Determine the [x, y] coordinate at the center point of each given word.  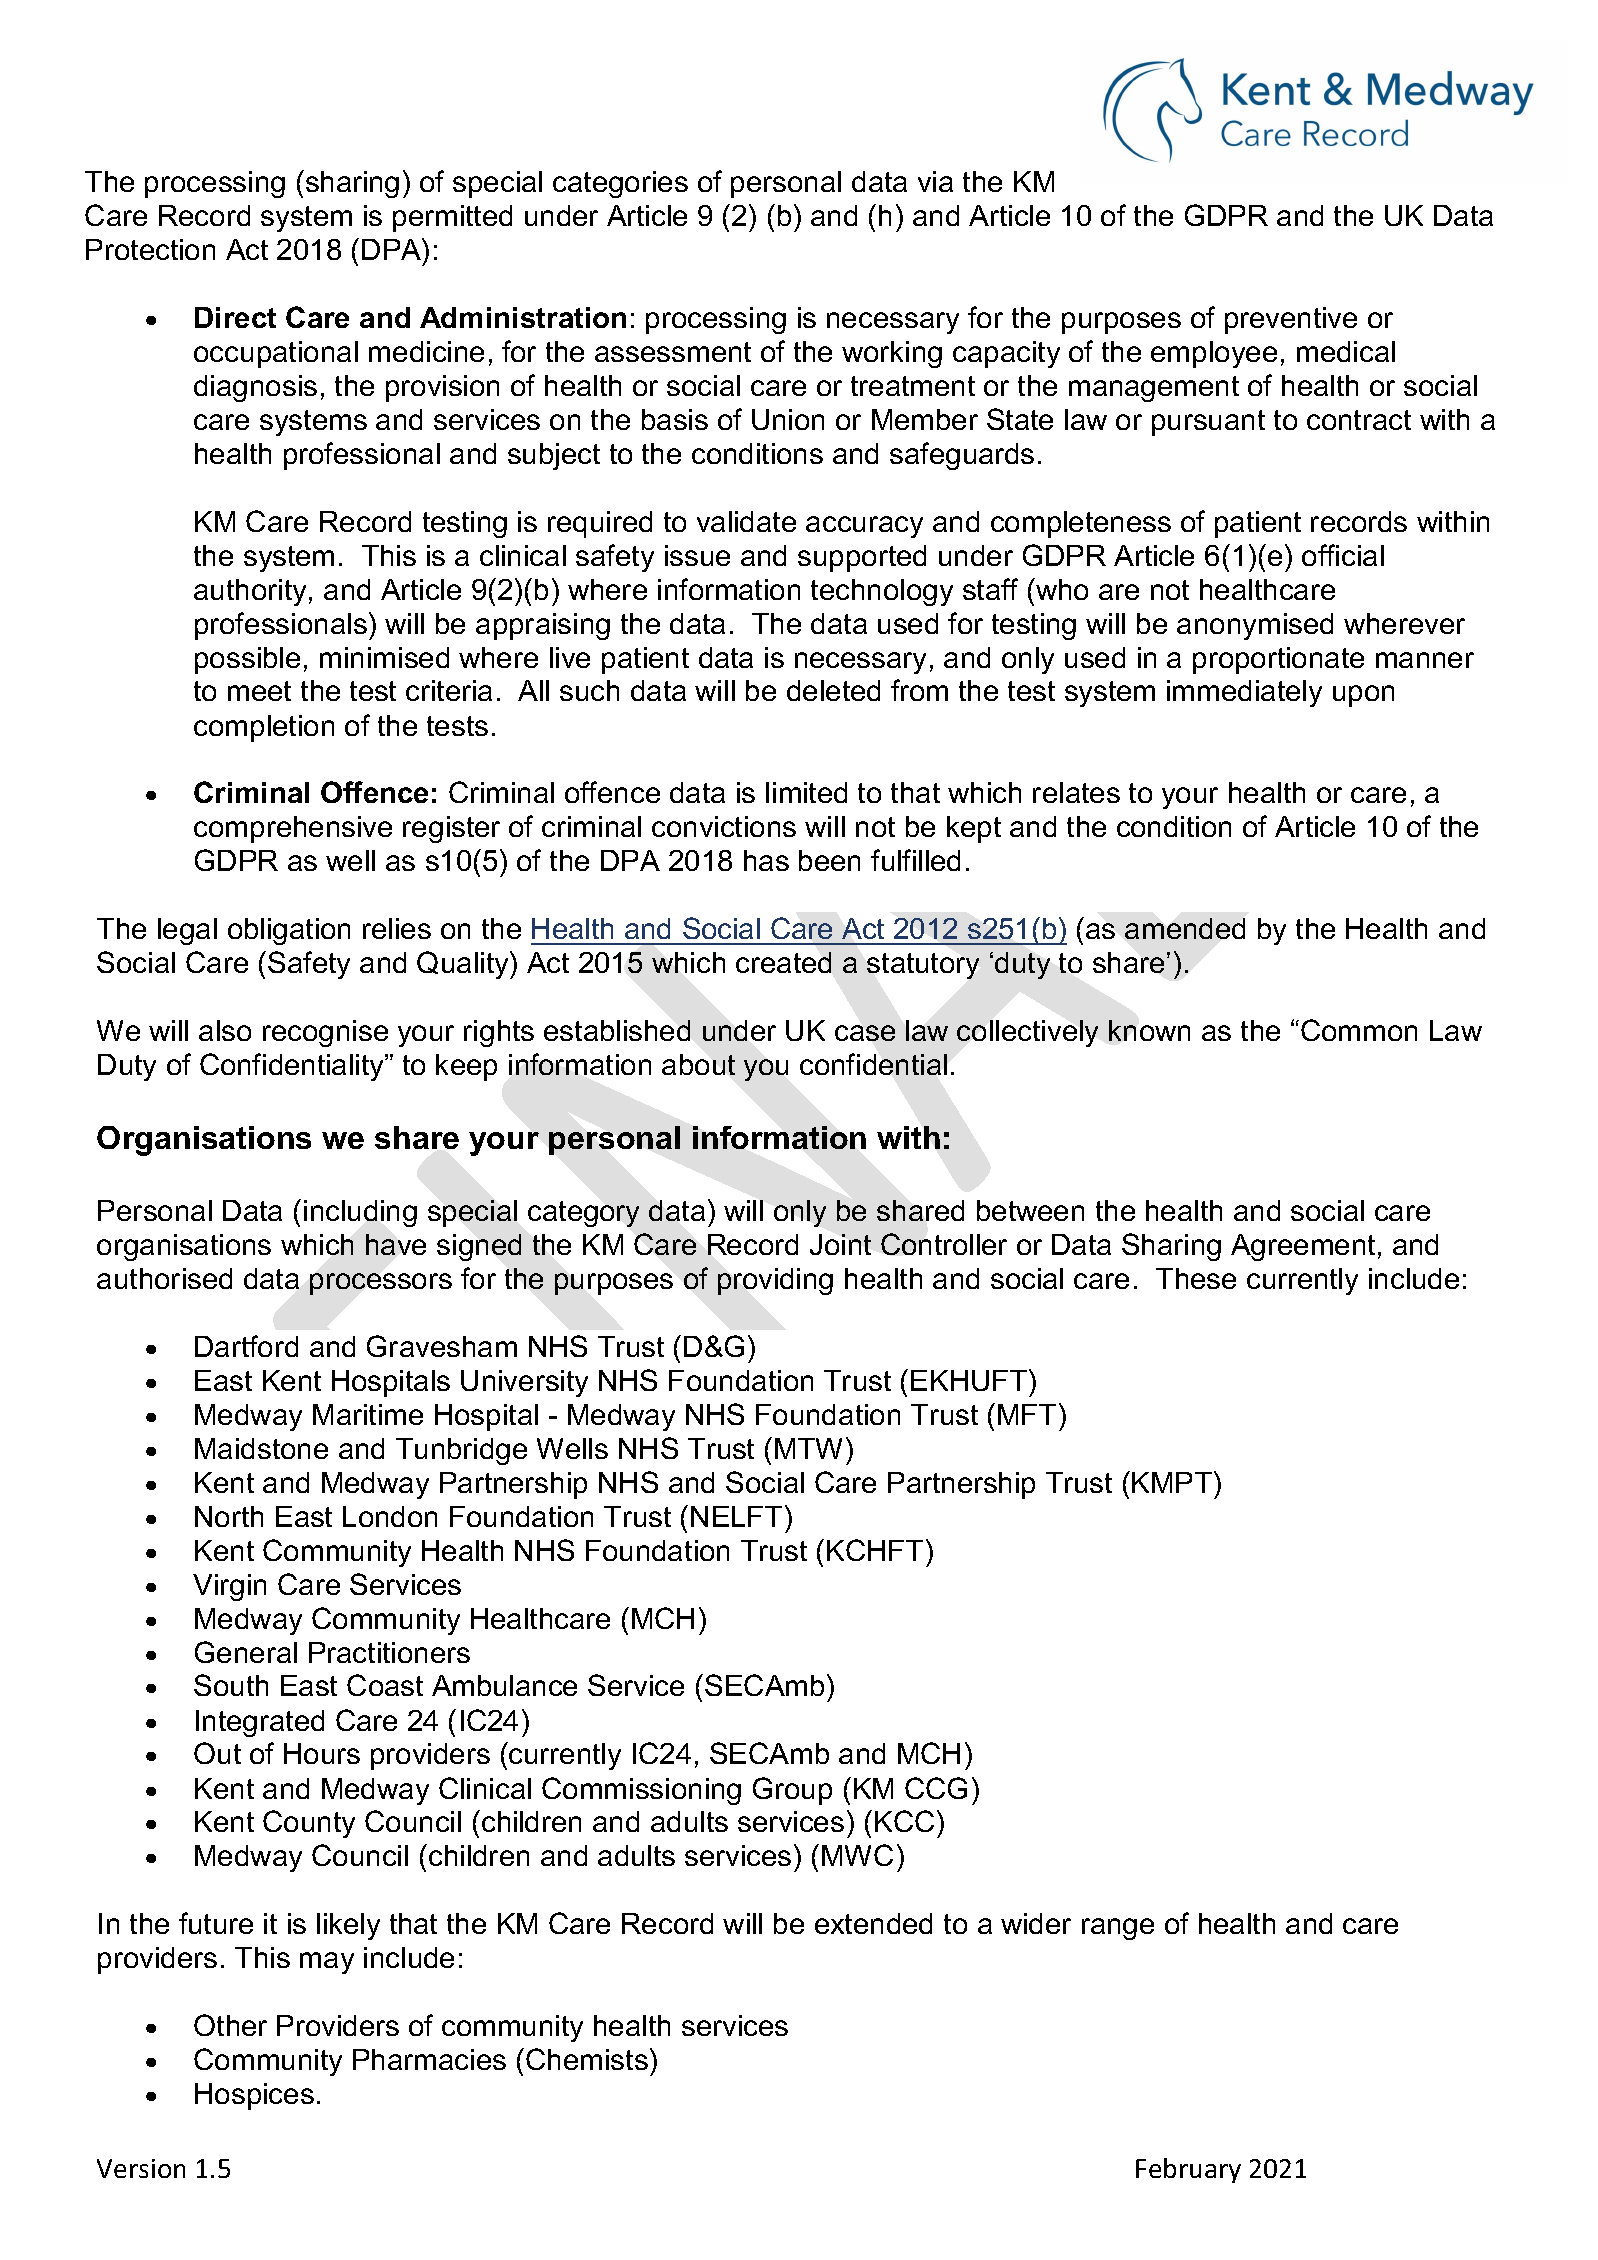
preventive [1291, 320]
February [1188, 2170]
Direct [235, 317]
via [935, 181]
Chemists [587, 2059]
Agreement [1303, 1247]
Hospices [254, 2096]
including [360, 1213]
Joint [840, 1244]
